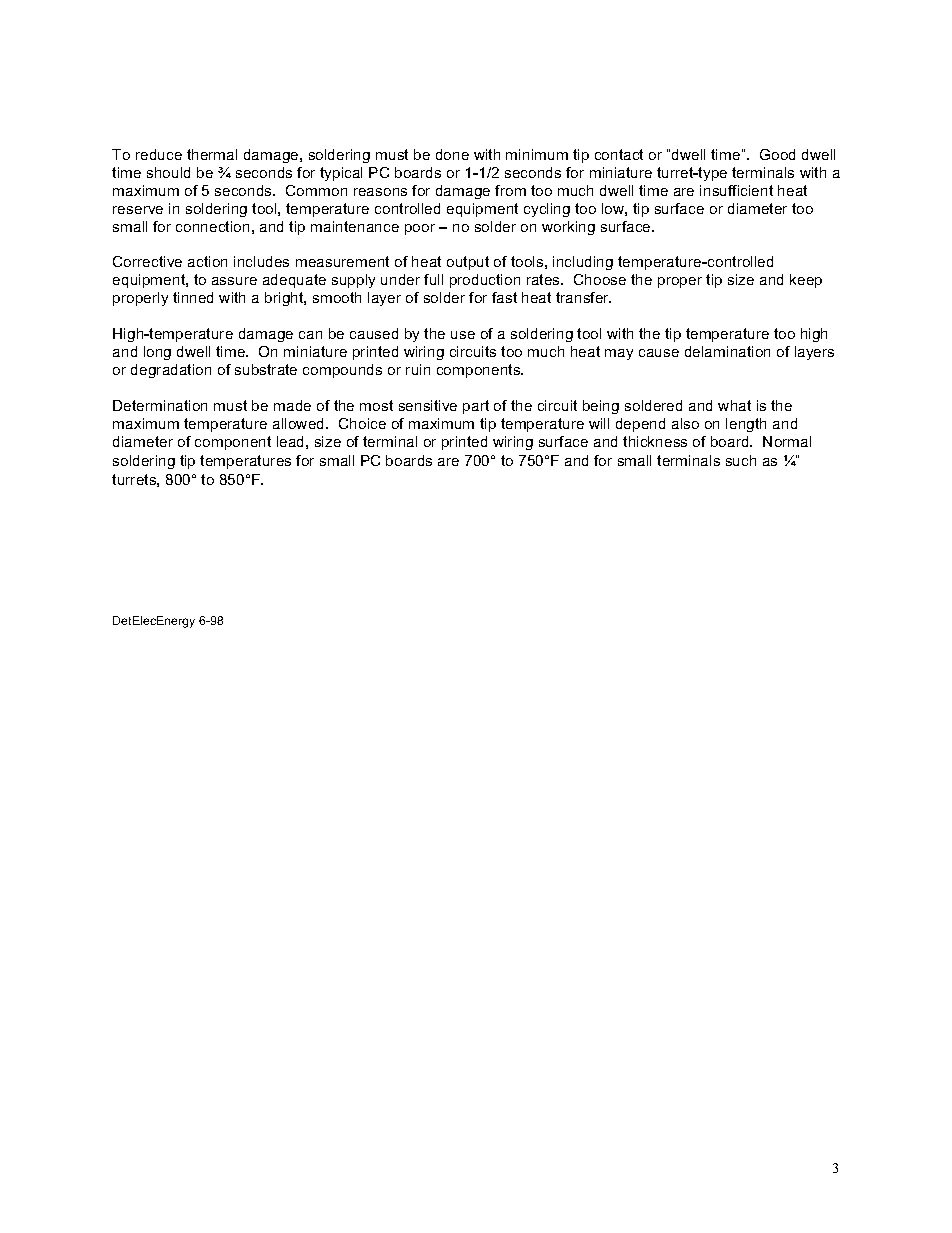 Image resolution: width=952 pixels, height=1233 pixels. What do you see at coordinates (485, 281) in the screenshot?
I see `production` at bounding box center [485, 281].
